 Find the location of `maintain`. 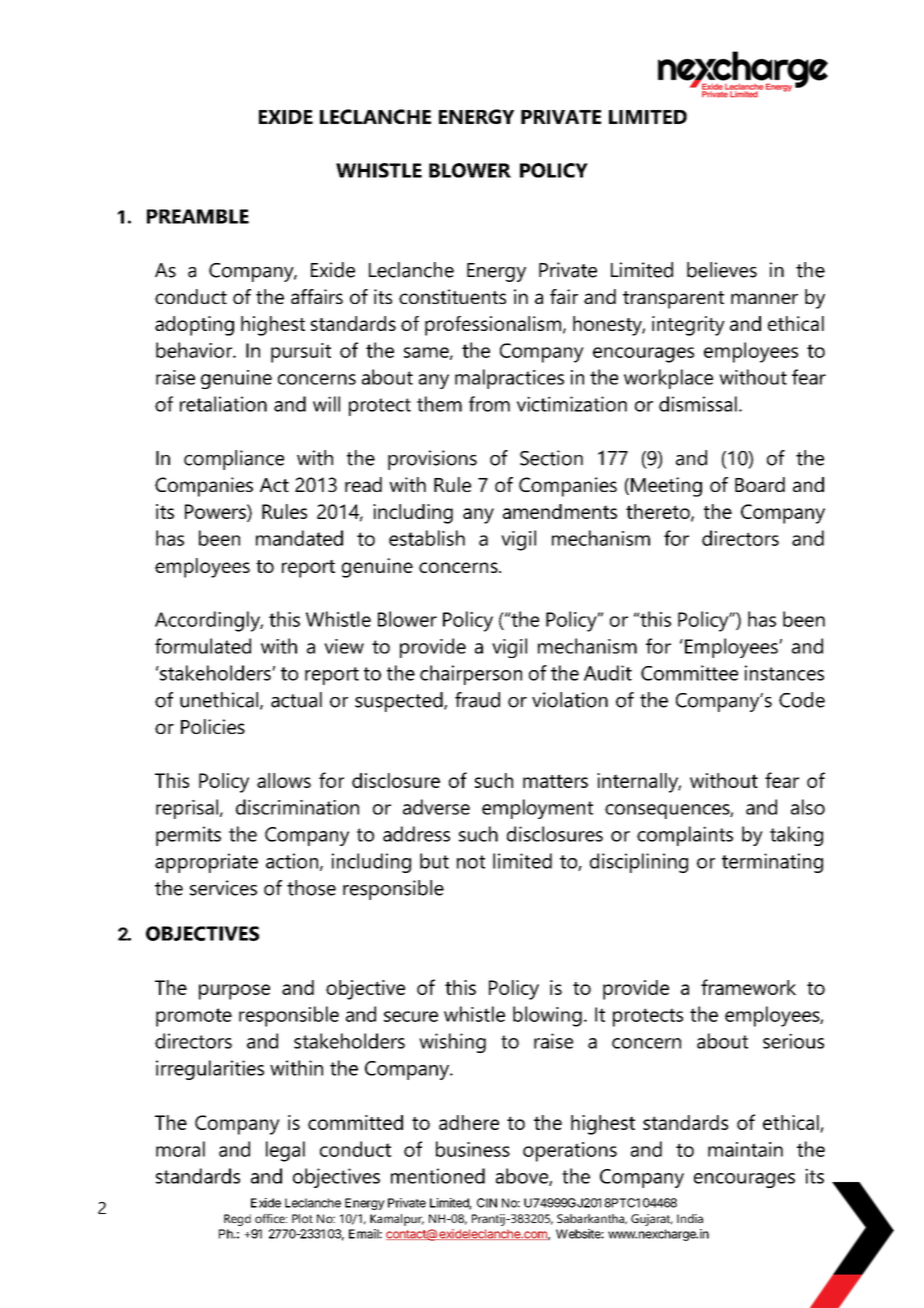

maintain is located at coordinates (745, 1149).
